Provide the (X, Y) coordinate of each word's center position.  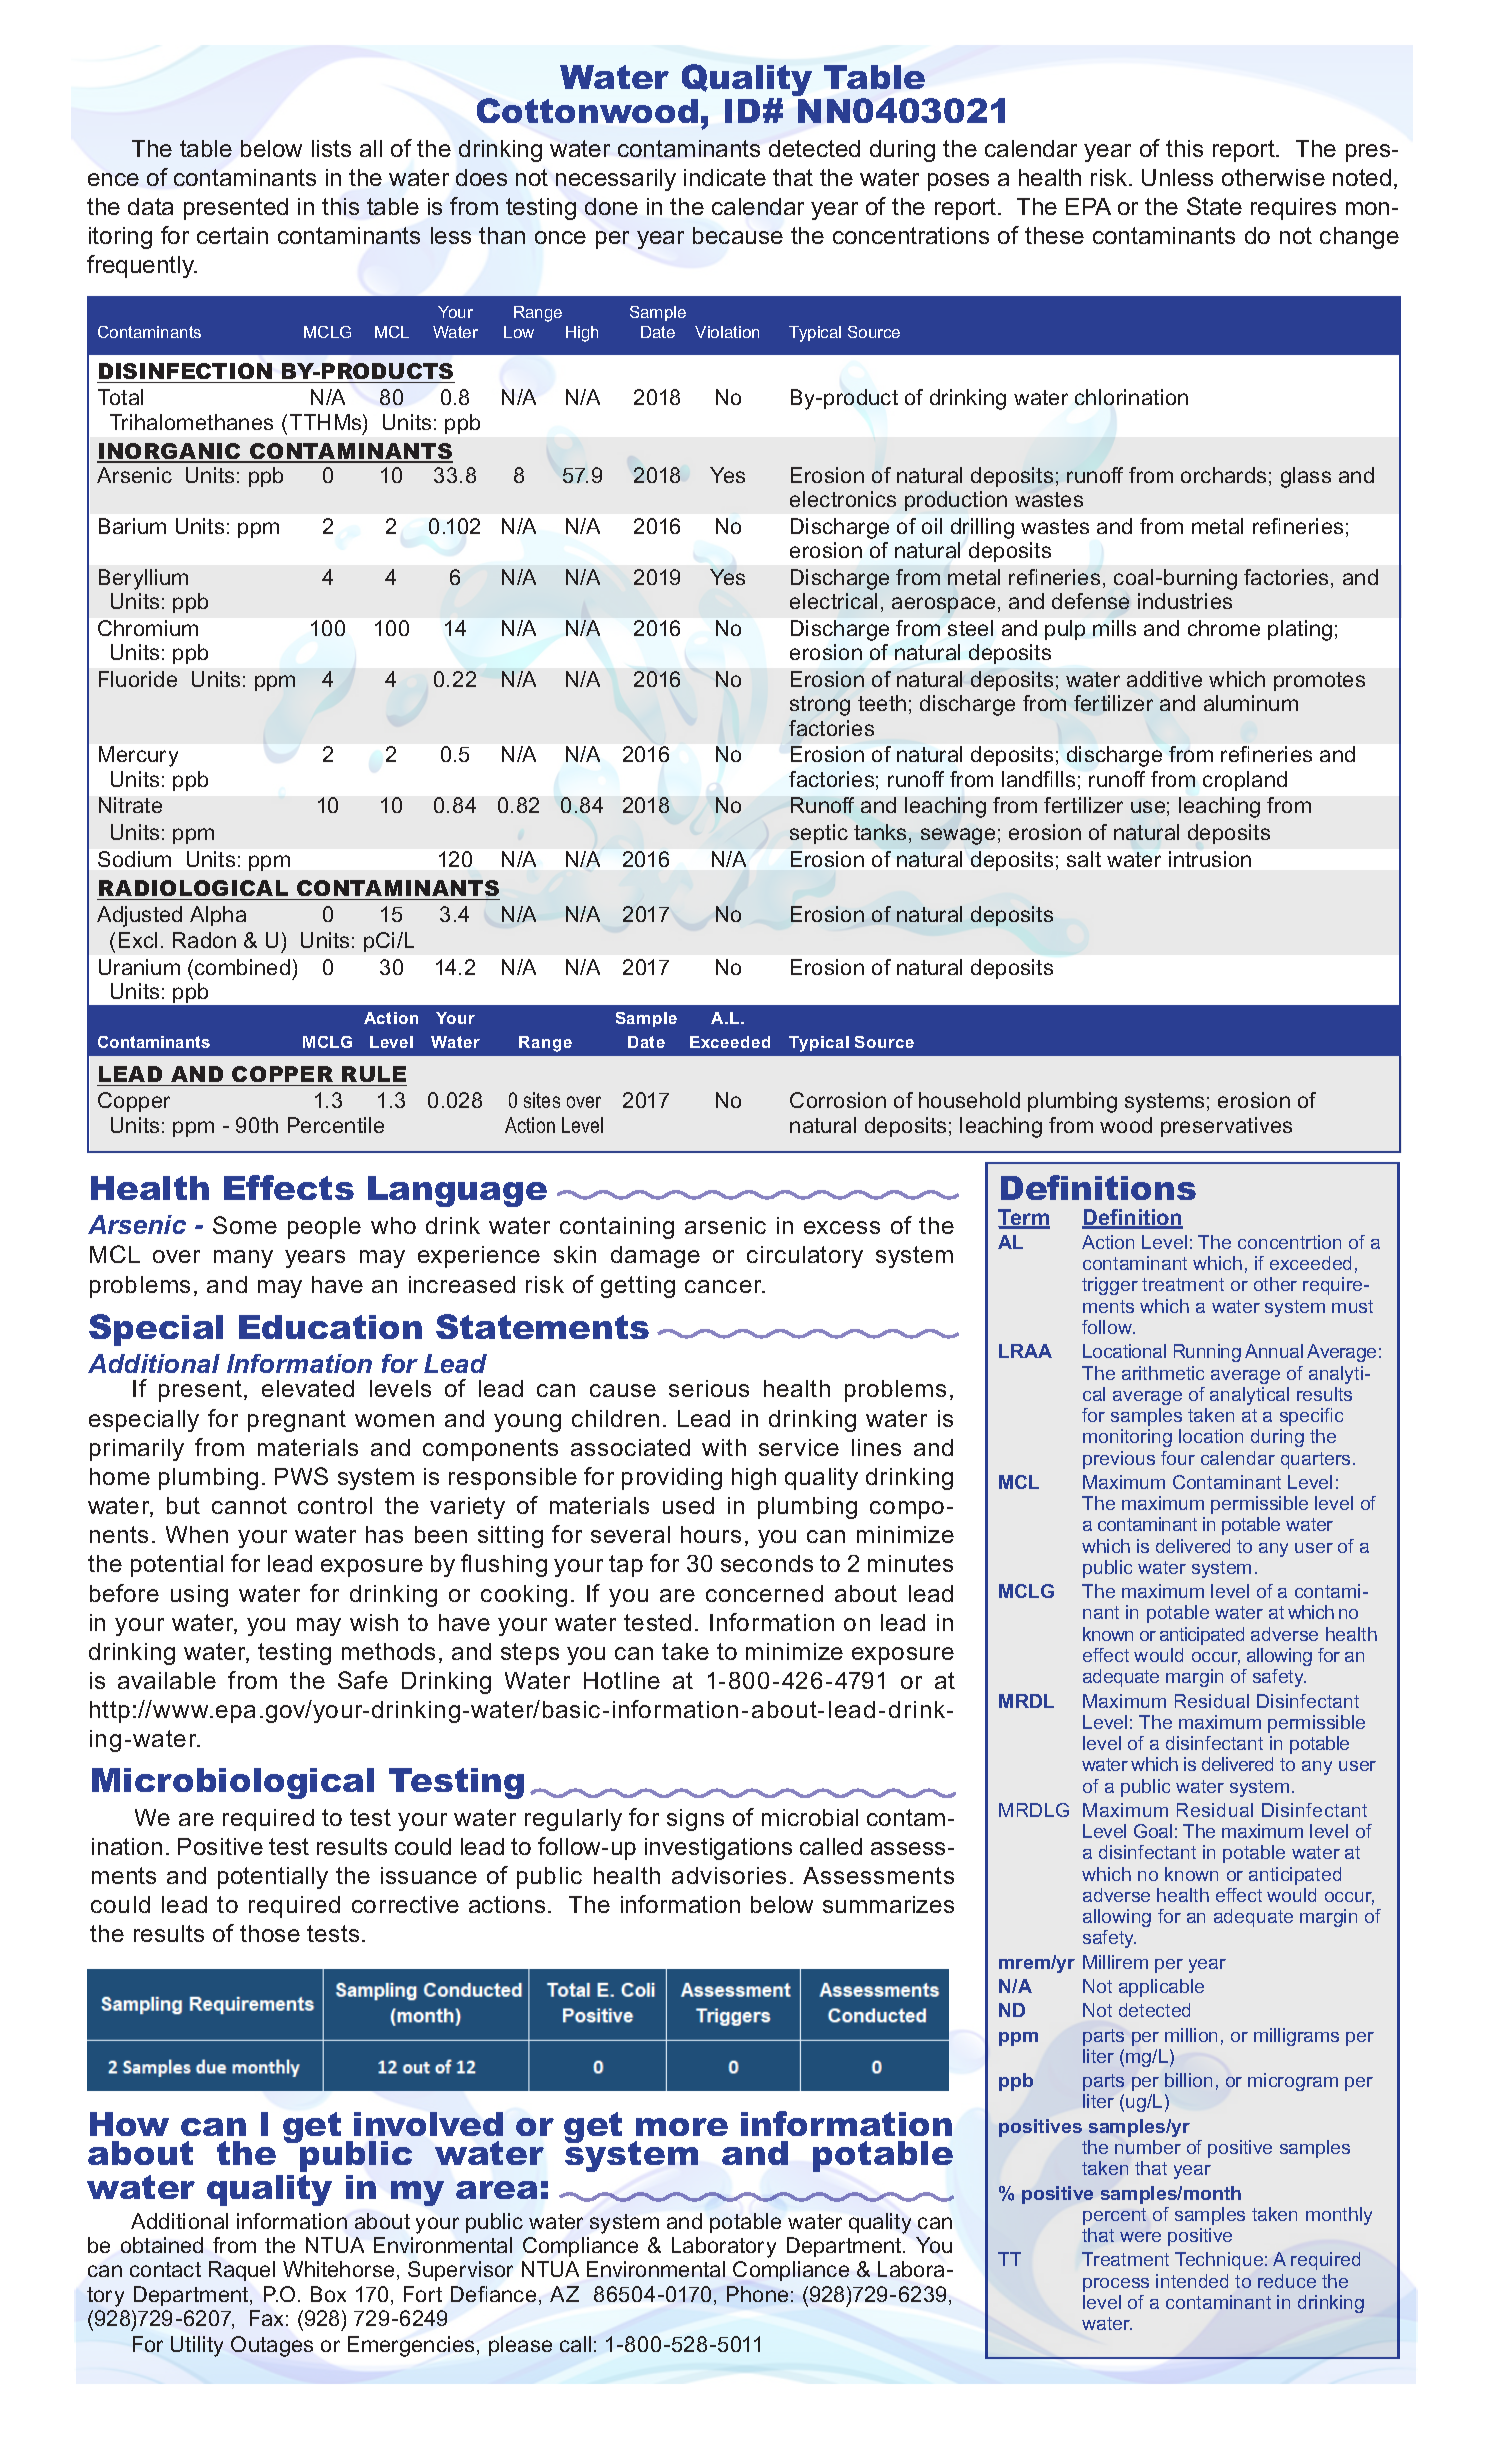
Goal (1153, 1831)
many (243, 1259)
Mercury (138, 756)
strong (820, 706)
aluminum (1251, 703)
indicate (725, 177)
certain (232, 235)
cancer (724, 1286)
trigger (1110, 1286)
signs (695, 1820)
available (167, 1680)
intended (1192, 2281)
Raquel (242, 2271)
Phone (757, 2294)
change (1359, 238)
